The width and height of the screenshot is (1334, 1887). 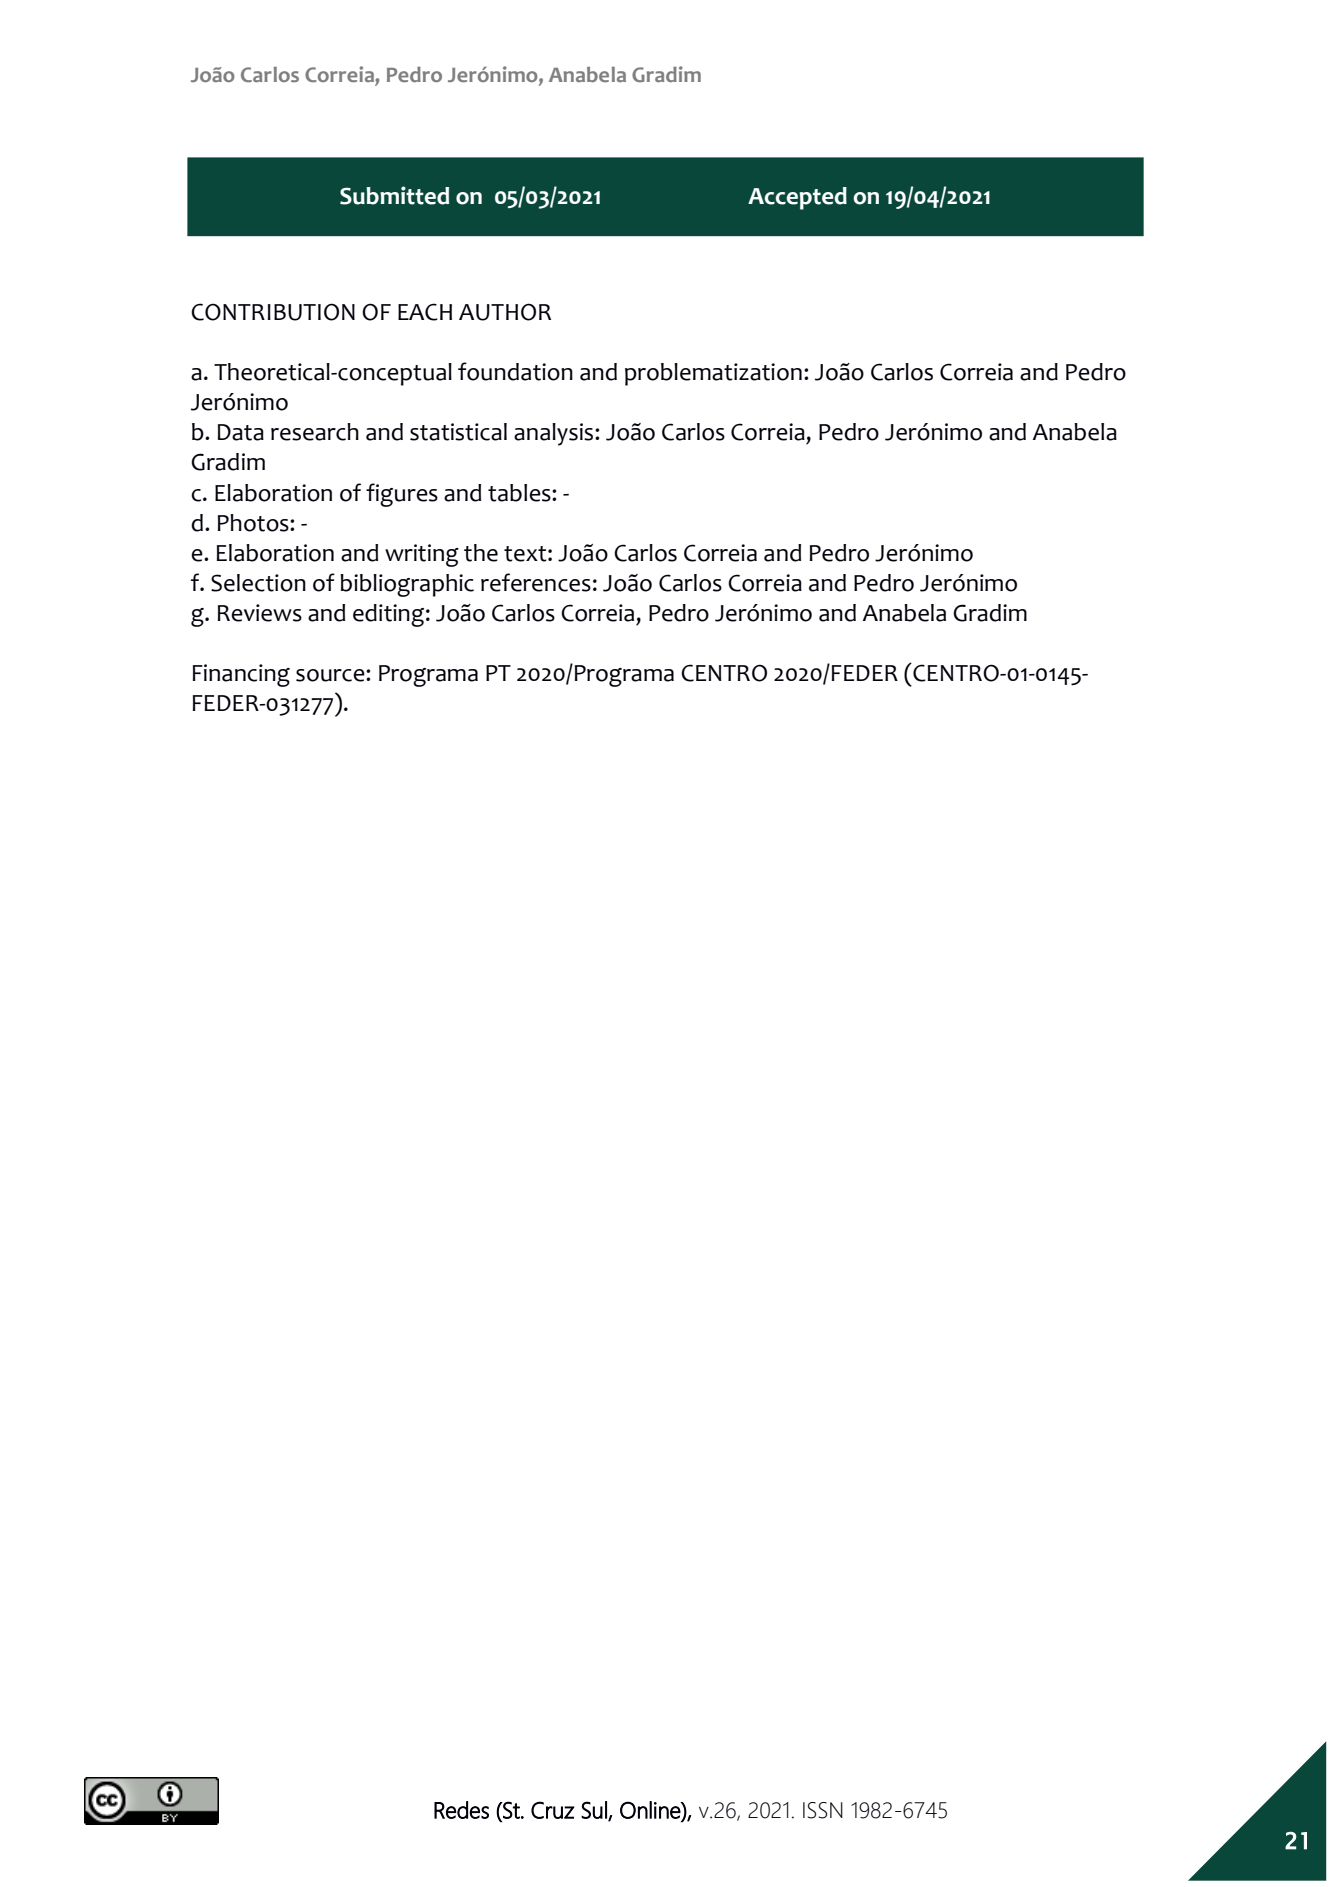 What do you see at coordinates (273, 312) in the screenshot?
I see `CONTRIBUTION` at bounding box center [273, 312].
